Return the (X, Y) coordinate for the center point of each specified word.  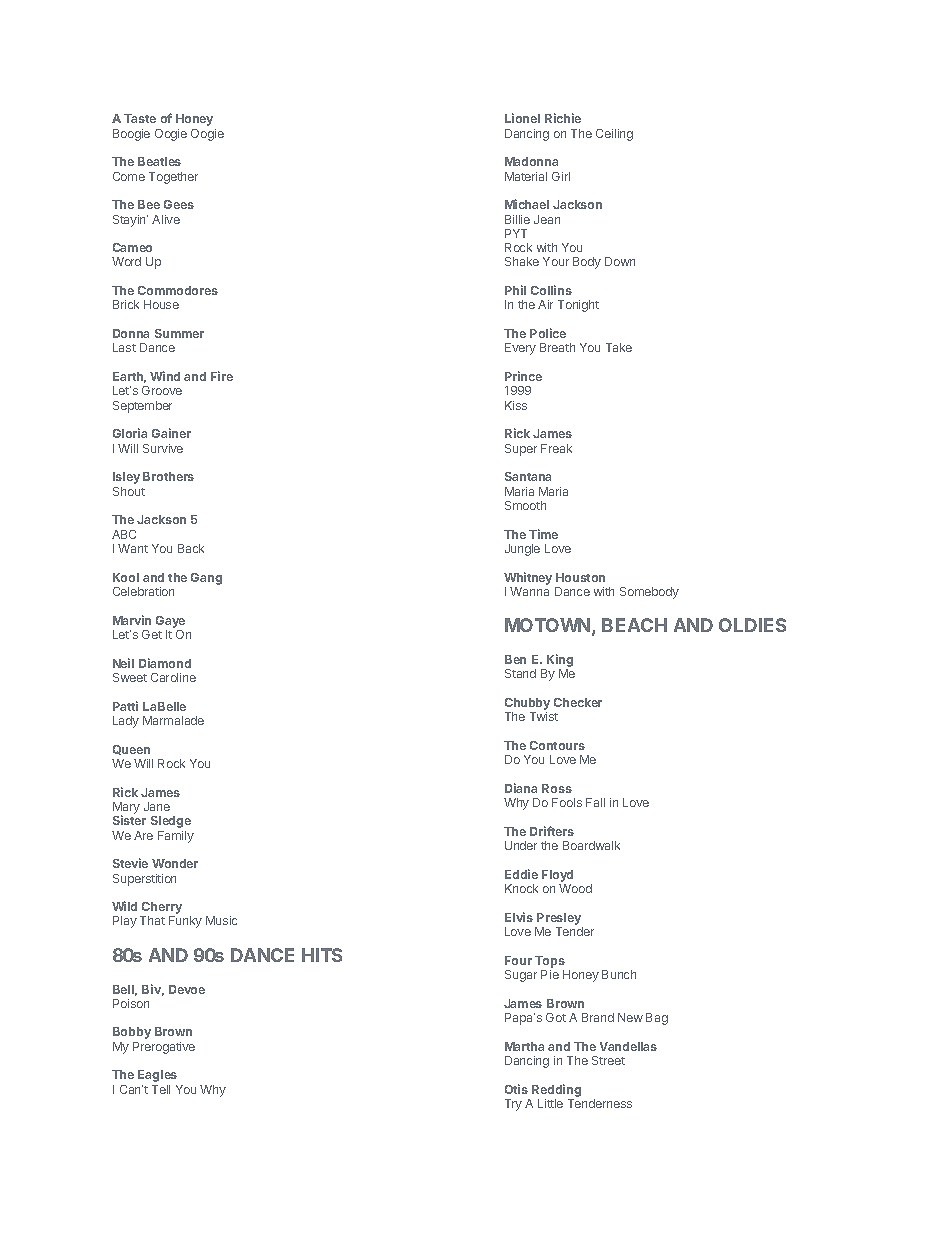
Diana (521, 788)
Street (608, 1060)
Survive (163, 448)
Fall (595, 802)
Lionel (522, 118)
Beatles (159, 161)
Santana (528, 476)
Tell (161, 1089)
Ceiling (614, 135)
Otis (516, 1089)
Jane (157, 806)
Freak (556, 448)
